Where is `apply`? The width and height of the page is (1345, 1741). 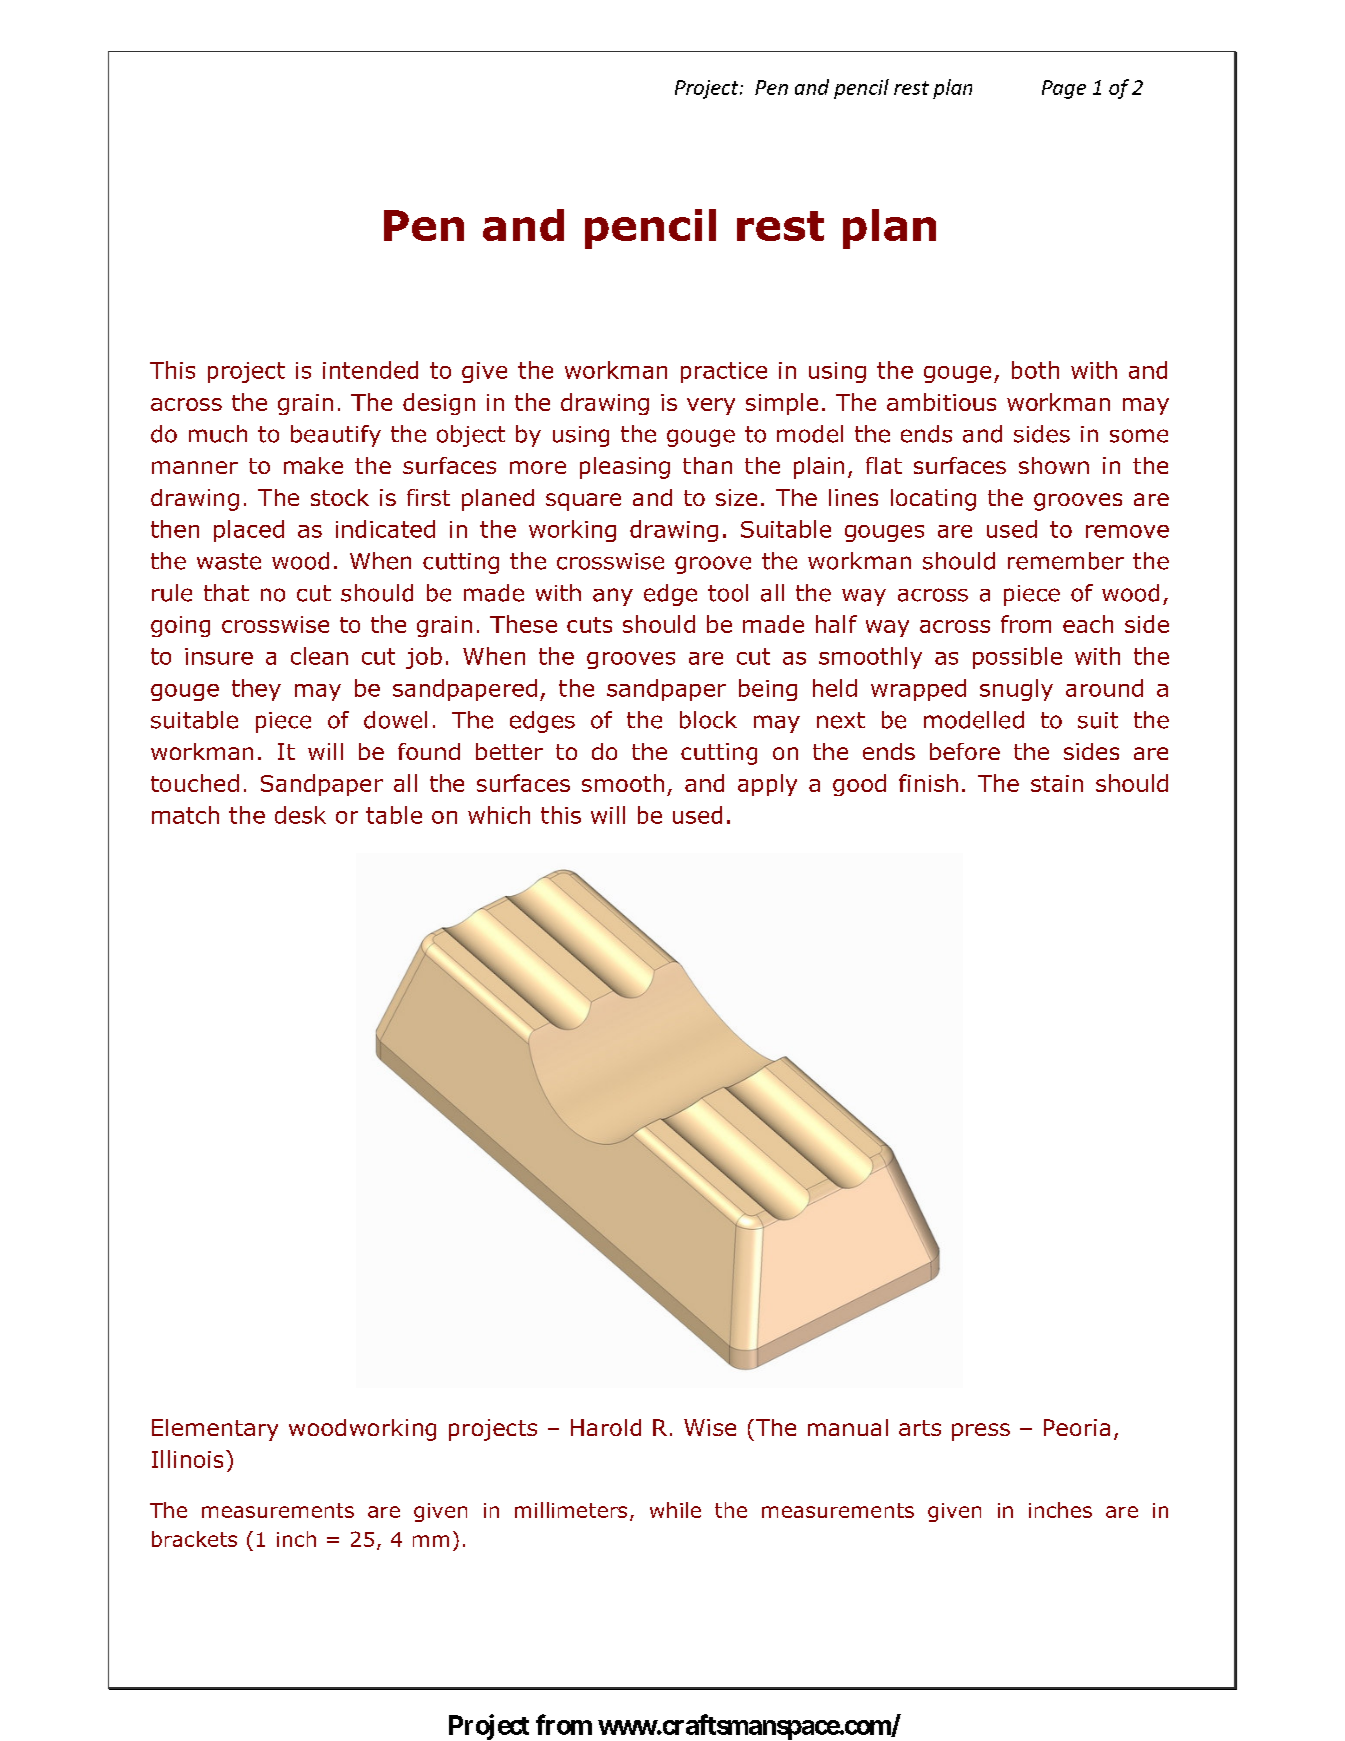
apply is located at coordinates (767, 785).
